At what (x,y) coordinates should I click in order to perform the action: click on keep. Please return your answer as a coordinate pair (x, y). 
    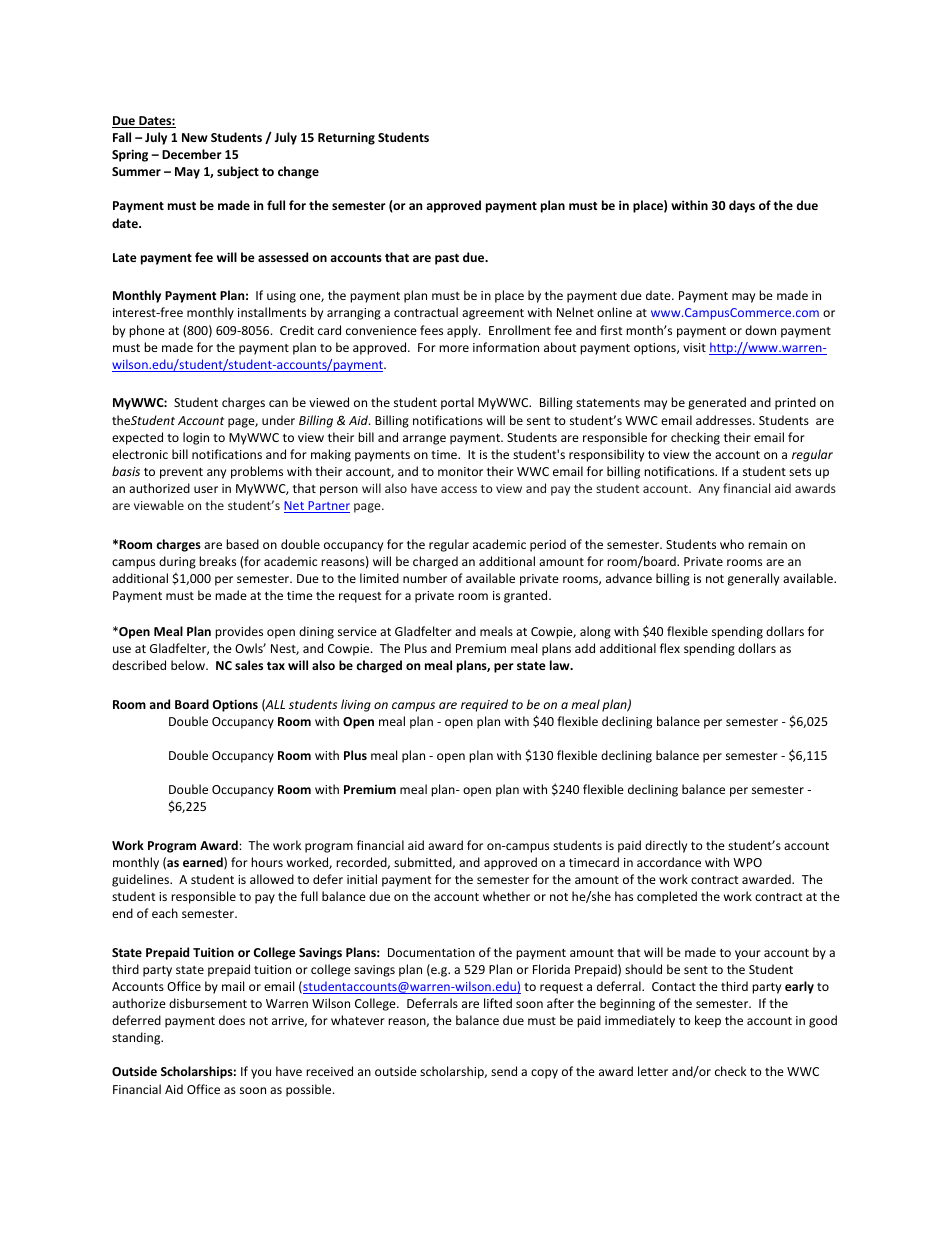
    Looking at the image, I should click on (708, 1021).
